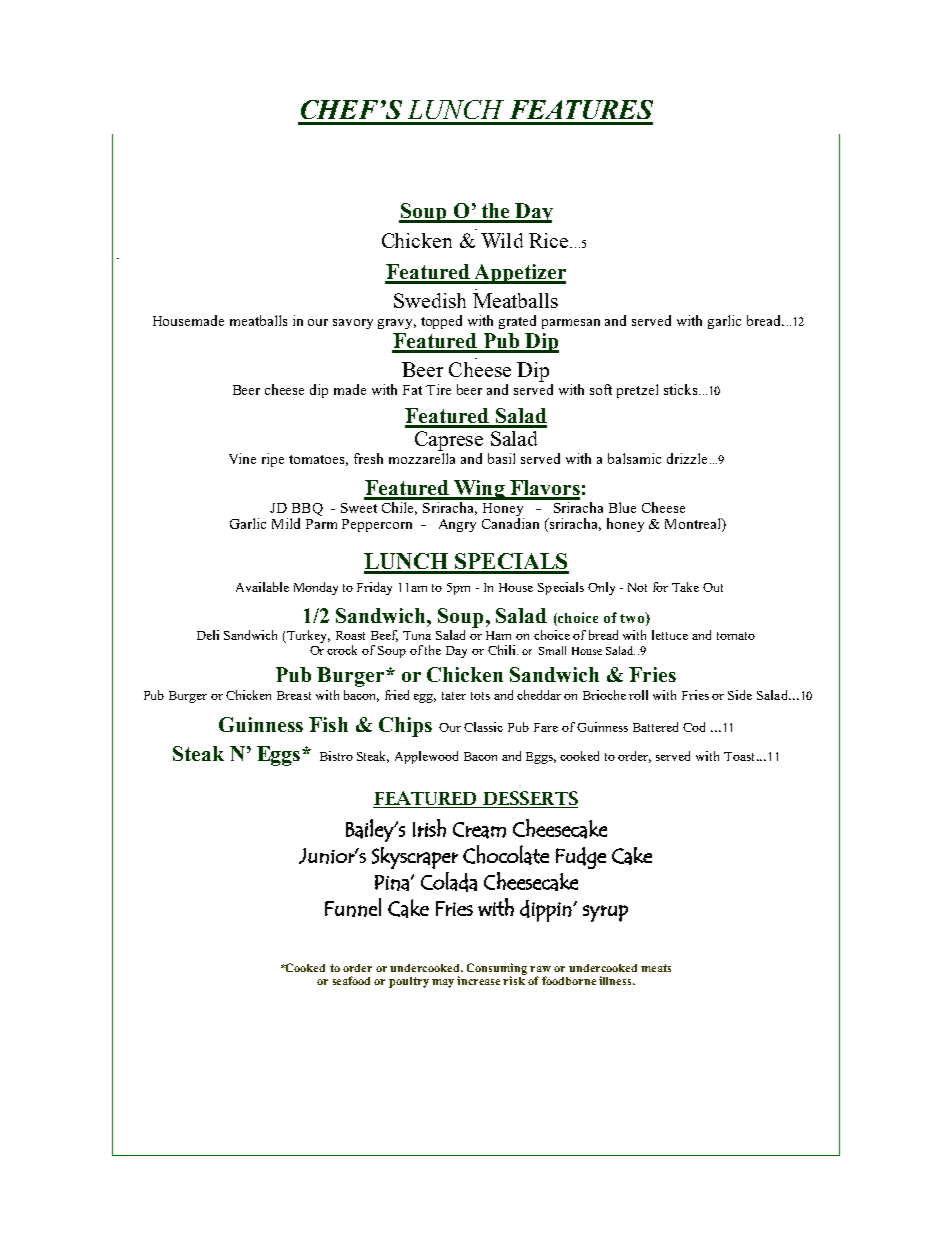 The height and width of the screenshot is (1233, 952). What do you see at coordinates (634, 458) in the screenshot?
I see `balsamic` at bounding box center [634, 458].
